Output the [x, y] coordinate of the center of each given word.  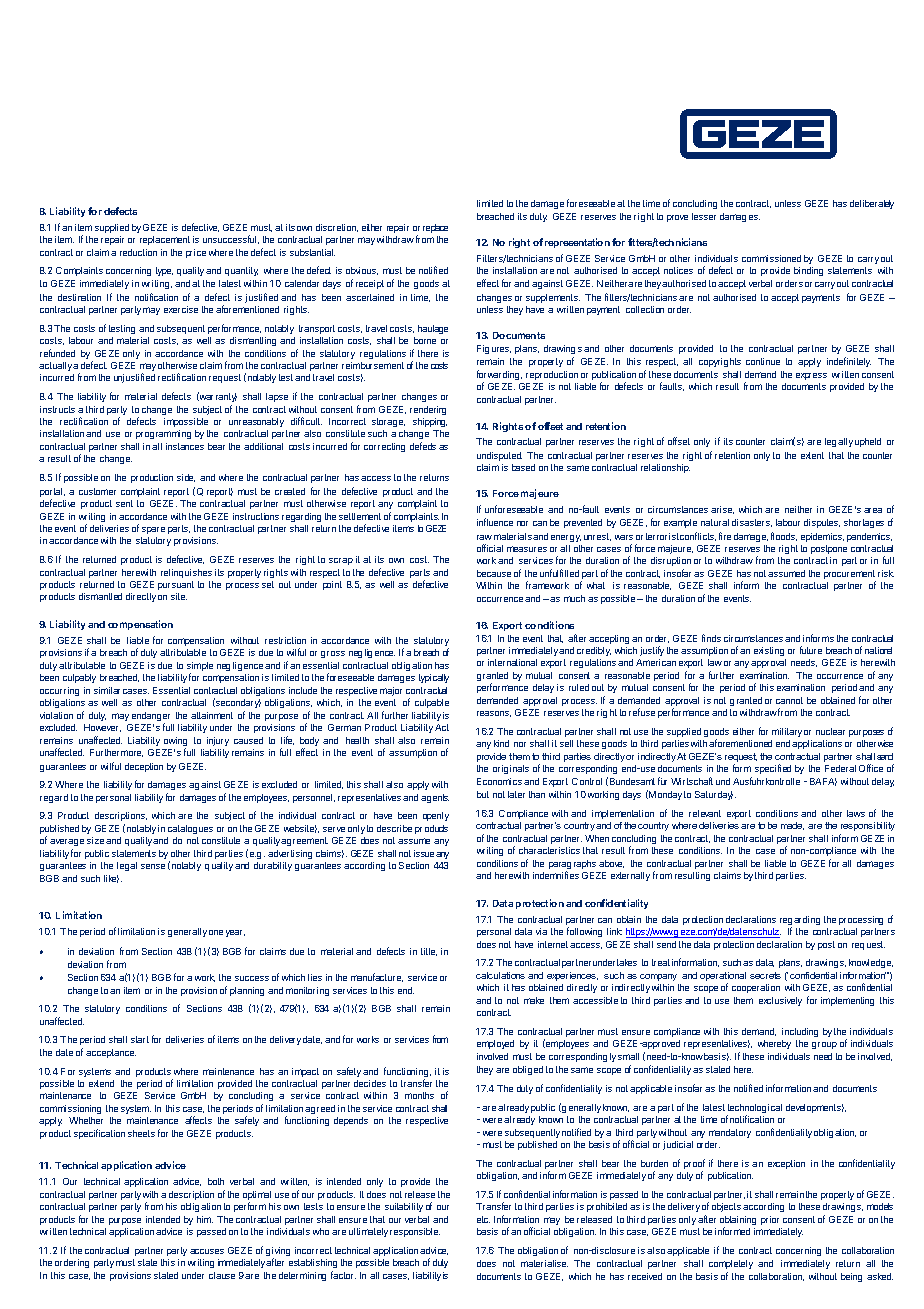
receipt [370, 284]
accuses [207, 1251]
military [787, 732]
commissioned [771, 258]
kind [501, 743]
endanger [151, 718]
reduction [138, 252]
